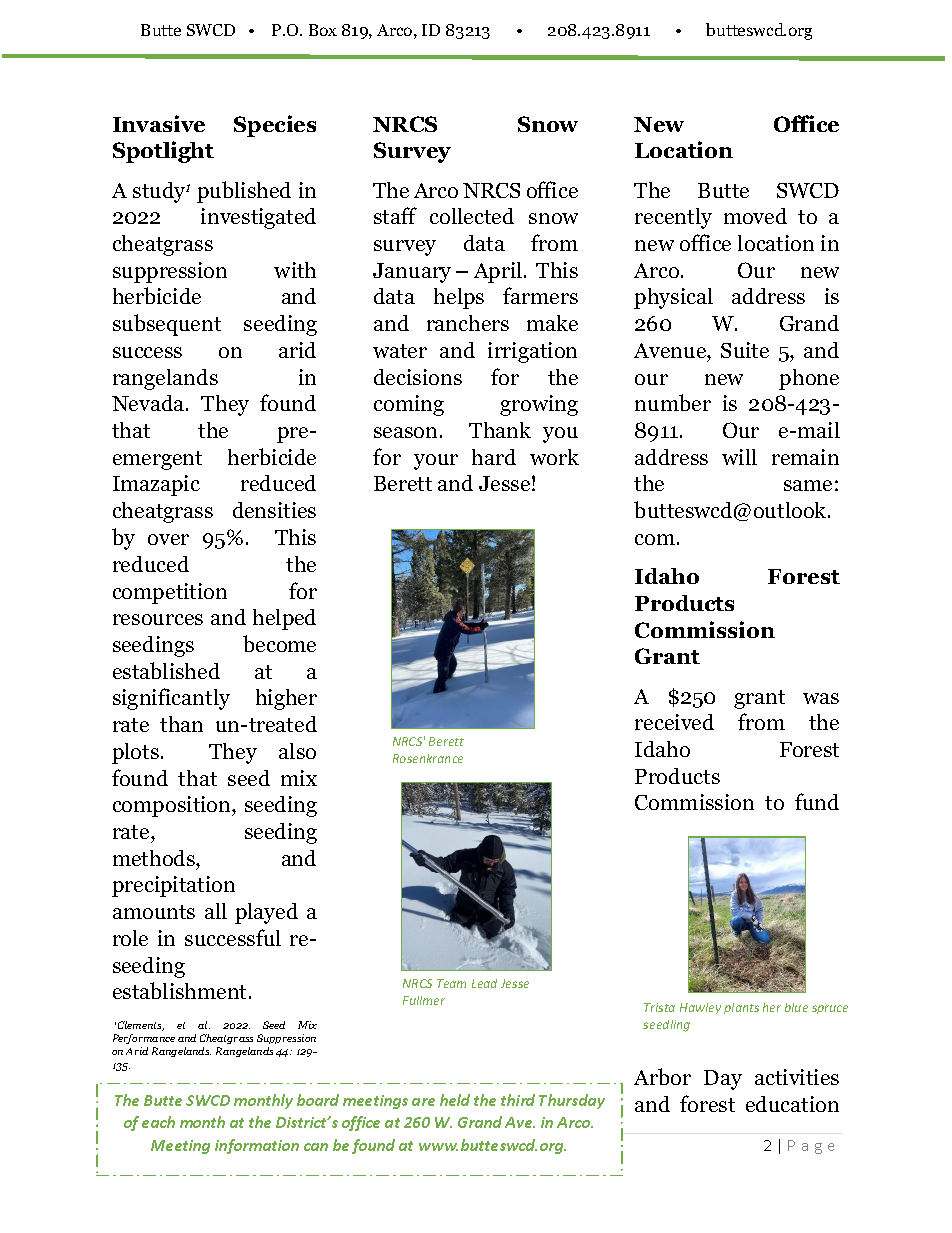 This screenshot has width=952, height=1233. Describe the element at coordinates (159, 123) in the screenshot. I see `Invasive` at that location.
